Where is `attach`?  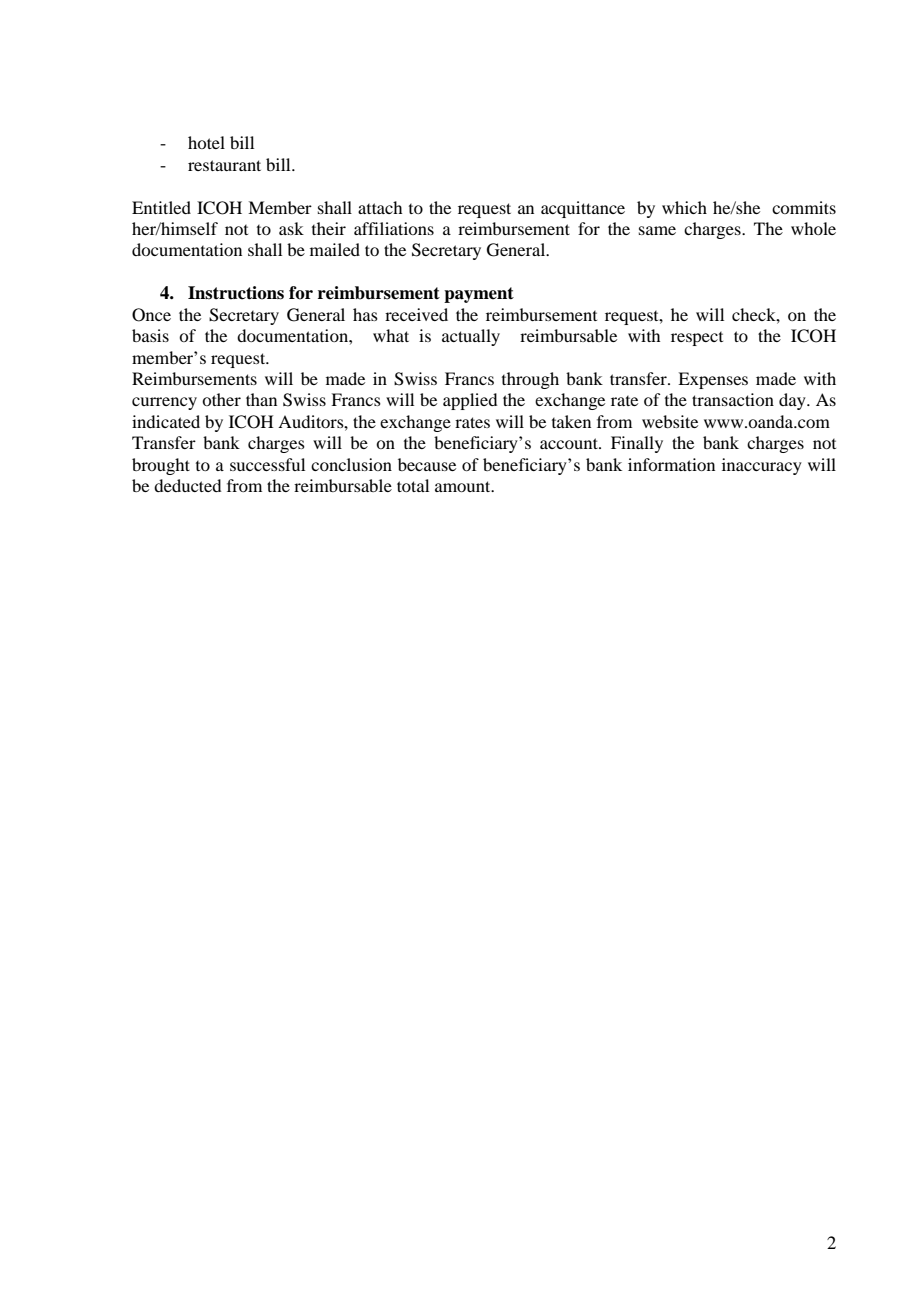
attach is located at coordinates (380, 207).
